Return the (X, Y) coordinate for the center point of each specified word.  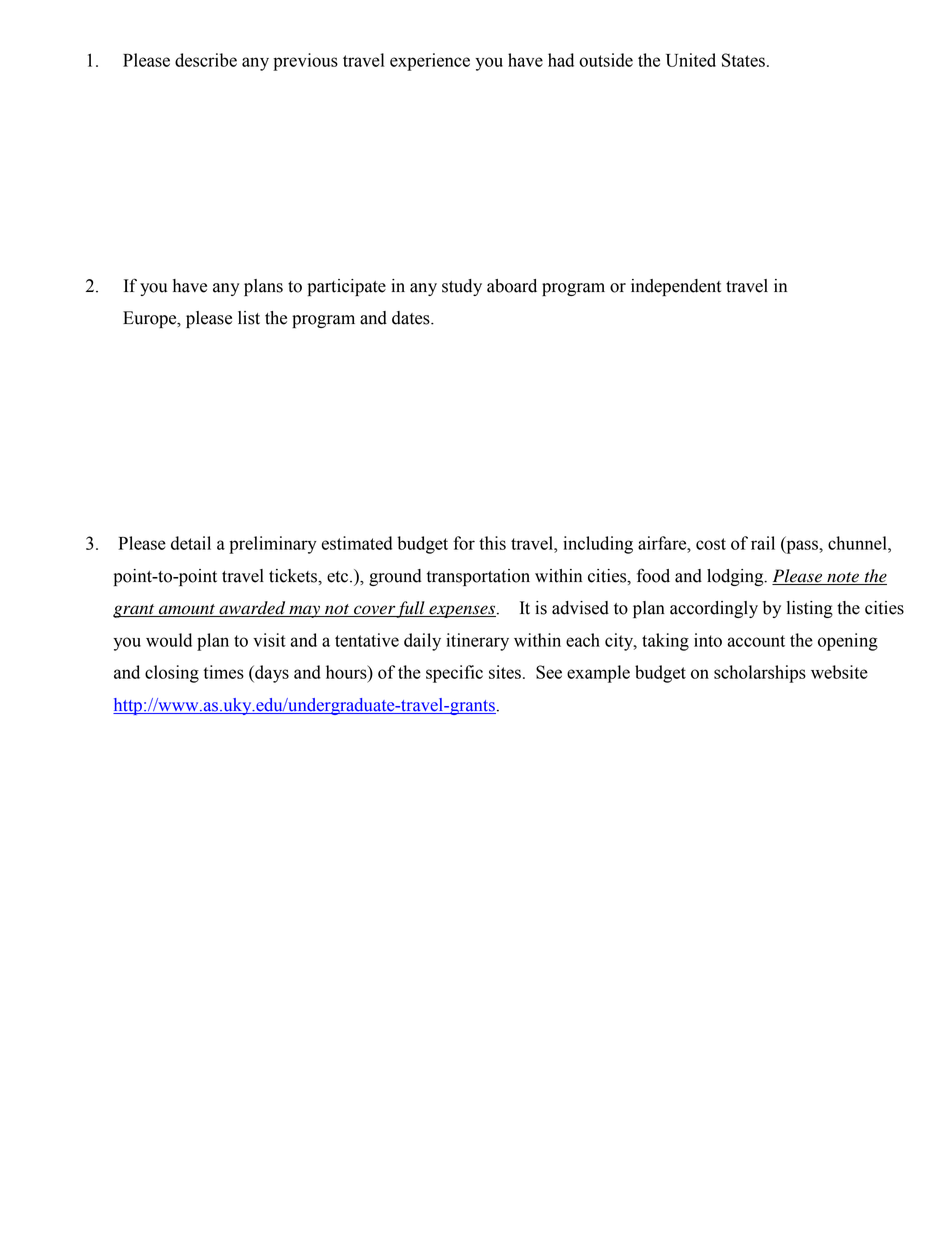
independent (676, 287)
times (223, 672)
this (492, 543)
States (743, 60)
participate (347, 287)
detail (191, 543)
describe (206, 60)
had (561, 60)
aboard (512, 286)
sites (505, 672)
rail (763, 543)
